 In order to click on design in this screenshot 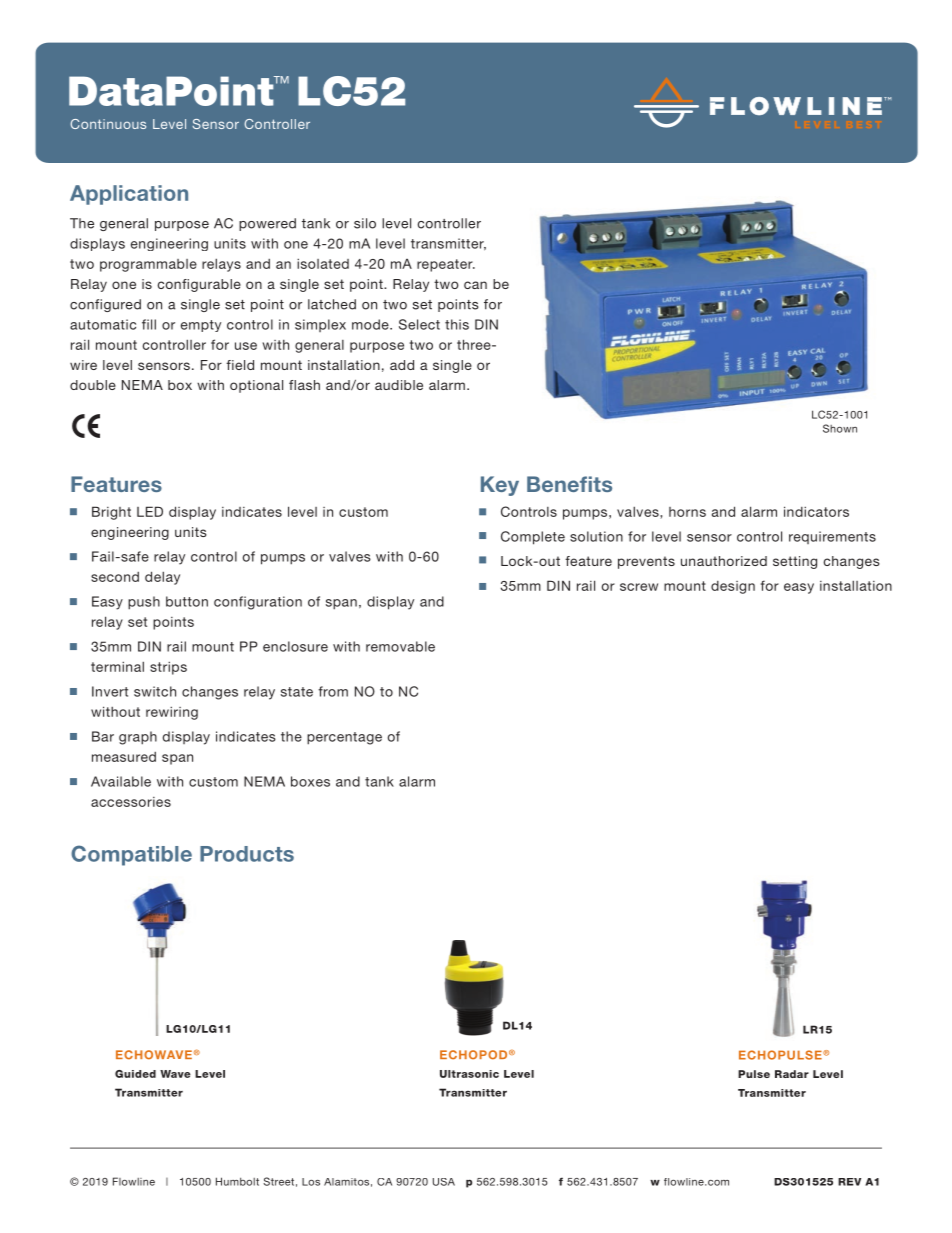, I will do `click(733, 587)`.
